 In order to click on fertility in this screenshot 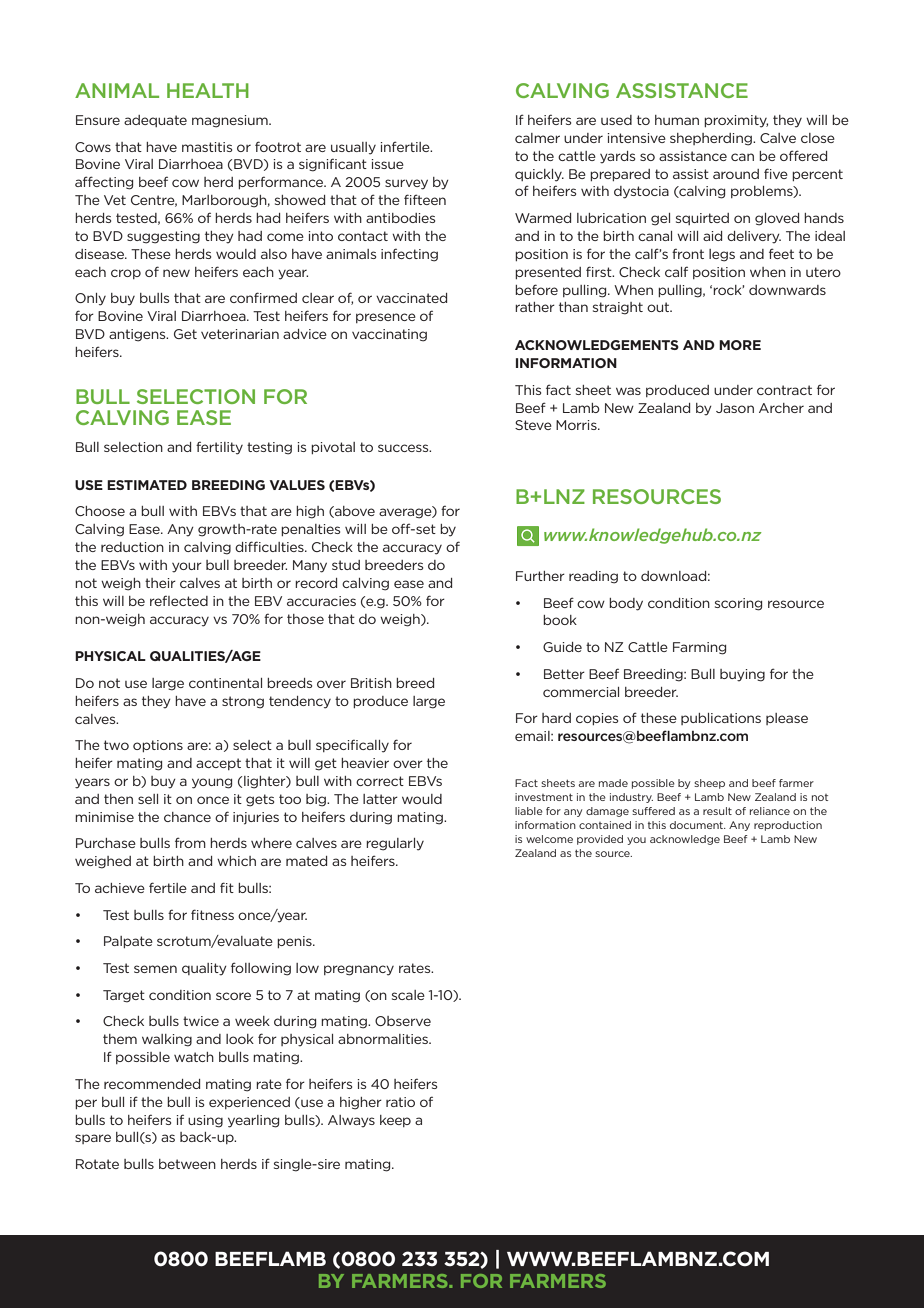, I will do `click(219, 448)`.
